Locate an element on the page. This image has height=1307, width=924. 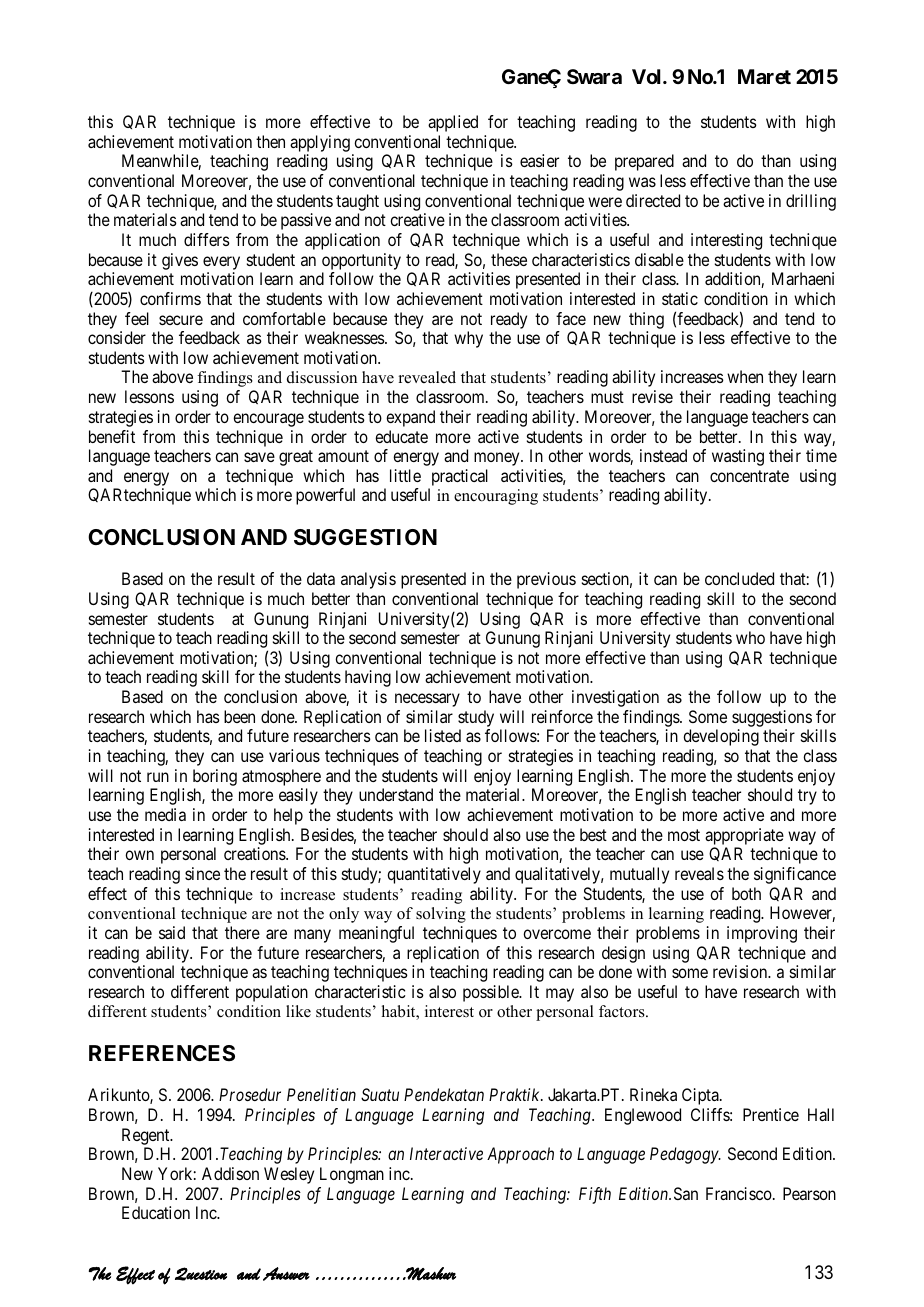
Approach is located at coordinates (520, 1155).
